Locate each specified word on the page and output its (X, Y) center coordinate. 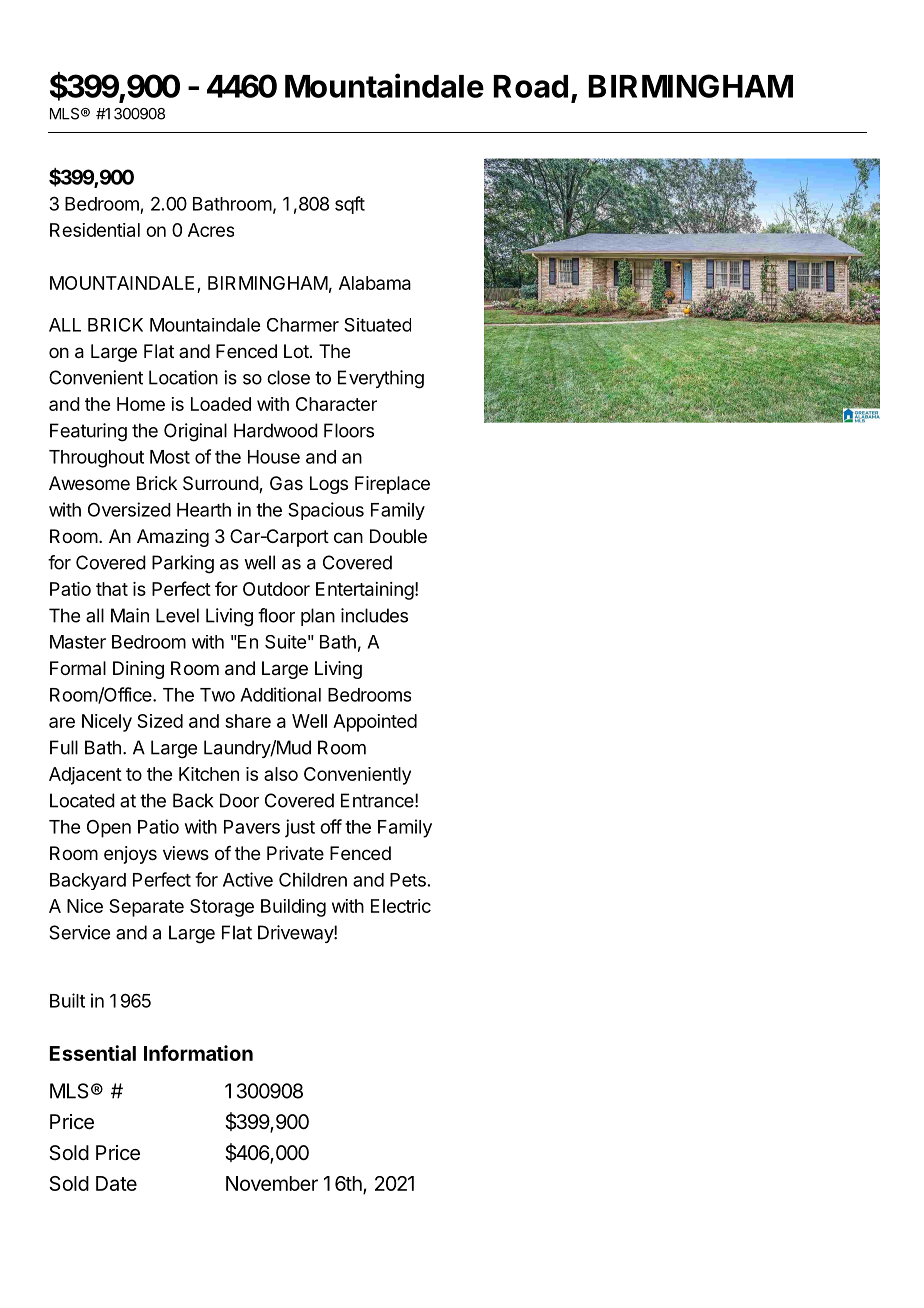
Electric (401, 906)
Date (116, 1183)
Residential (95, 230)
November (272, 1183)
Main (130, 615)
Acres (211, 230)
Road (530, 86)
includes (374, 615)
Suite (285, 642)
